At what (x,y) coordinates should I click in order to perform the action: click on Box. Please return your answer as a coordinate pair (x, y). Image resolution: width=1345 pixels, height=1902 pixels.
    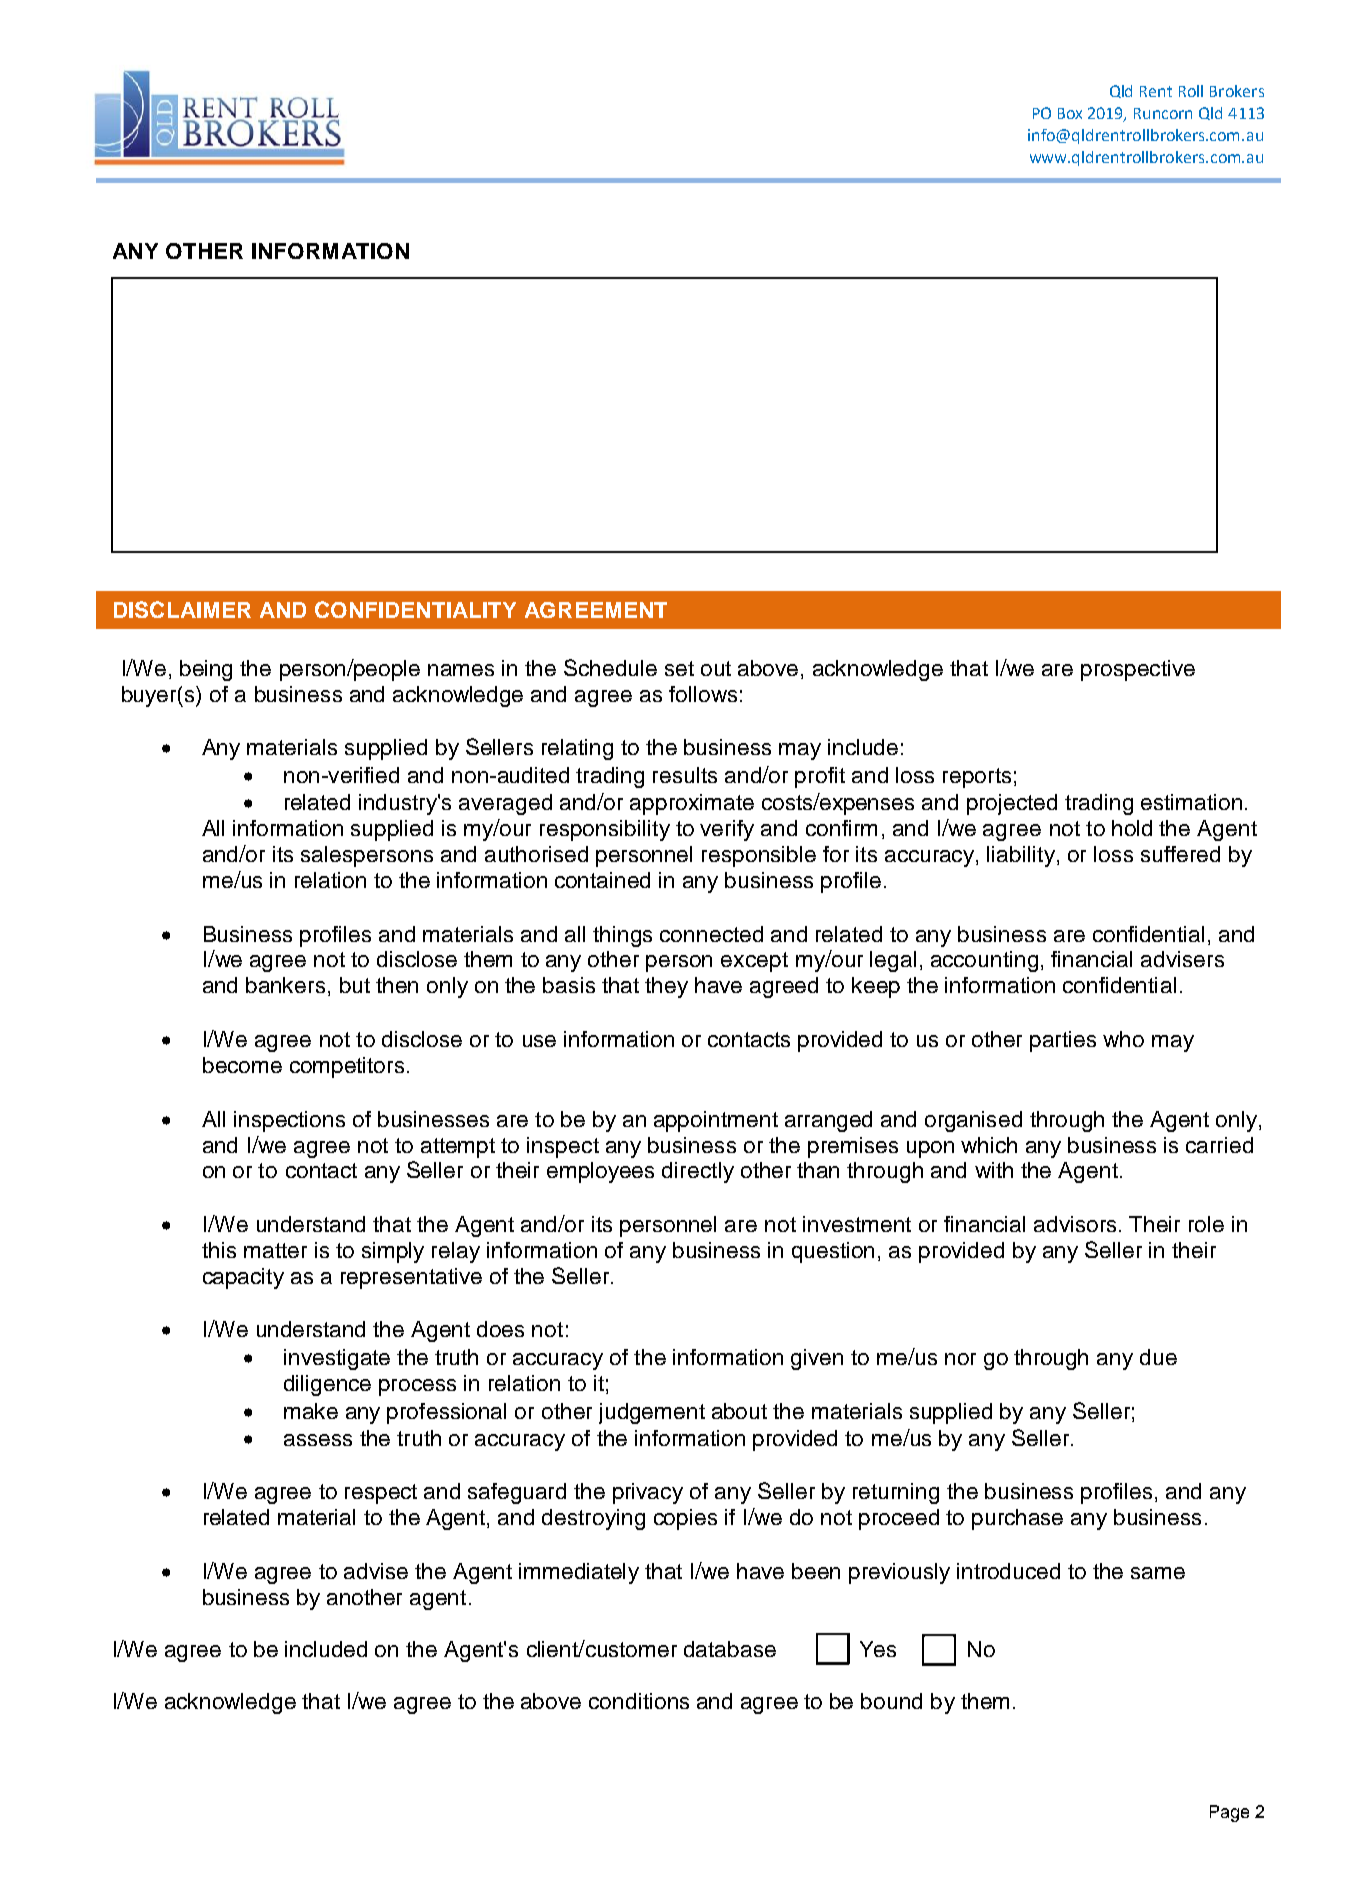
    Looking at the image, I should click on (1070, 113).
